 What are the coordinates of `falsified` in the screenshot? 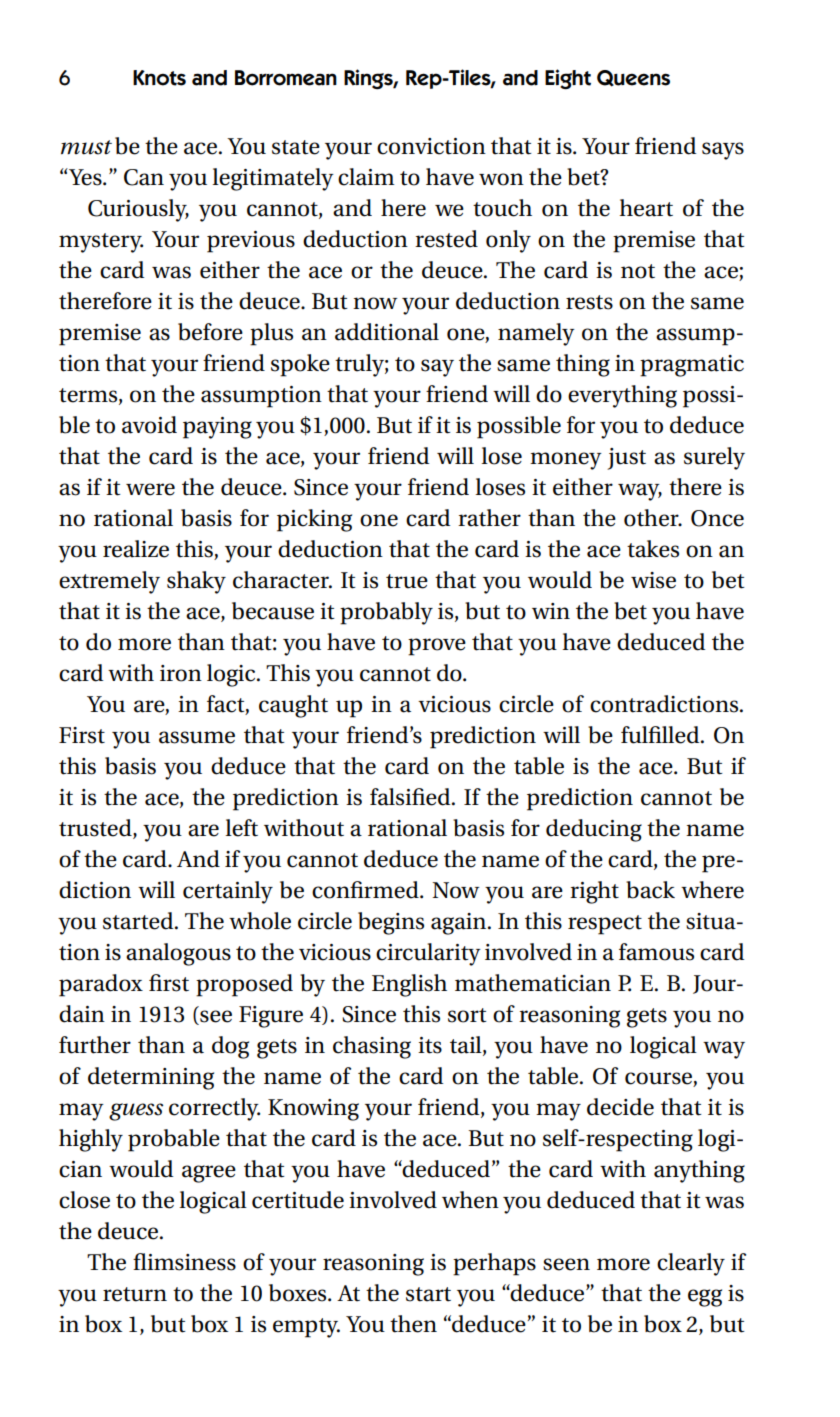 It's located at (411, 797).
